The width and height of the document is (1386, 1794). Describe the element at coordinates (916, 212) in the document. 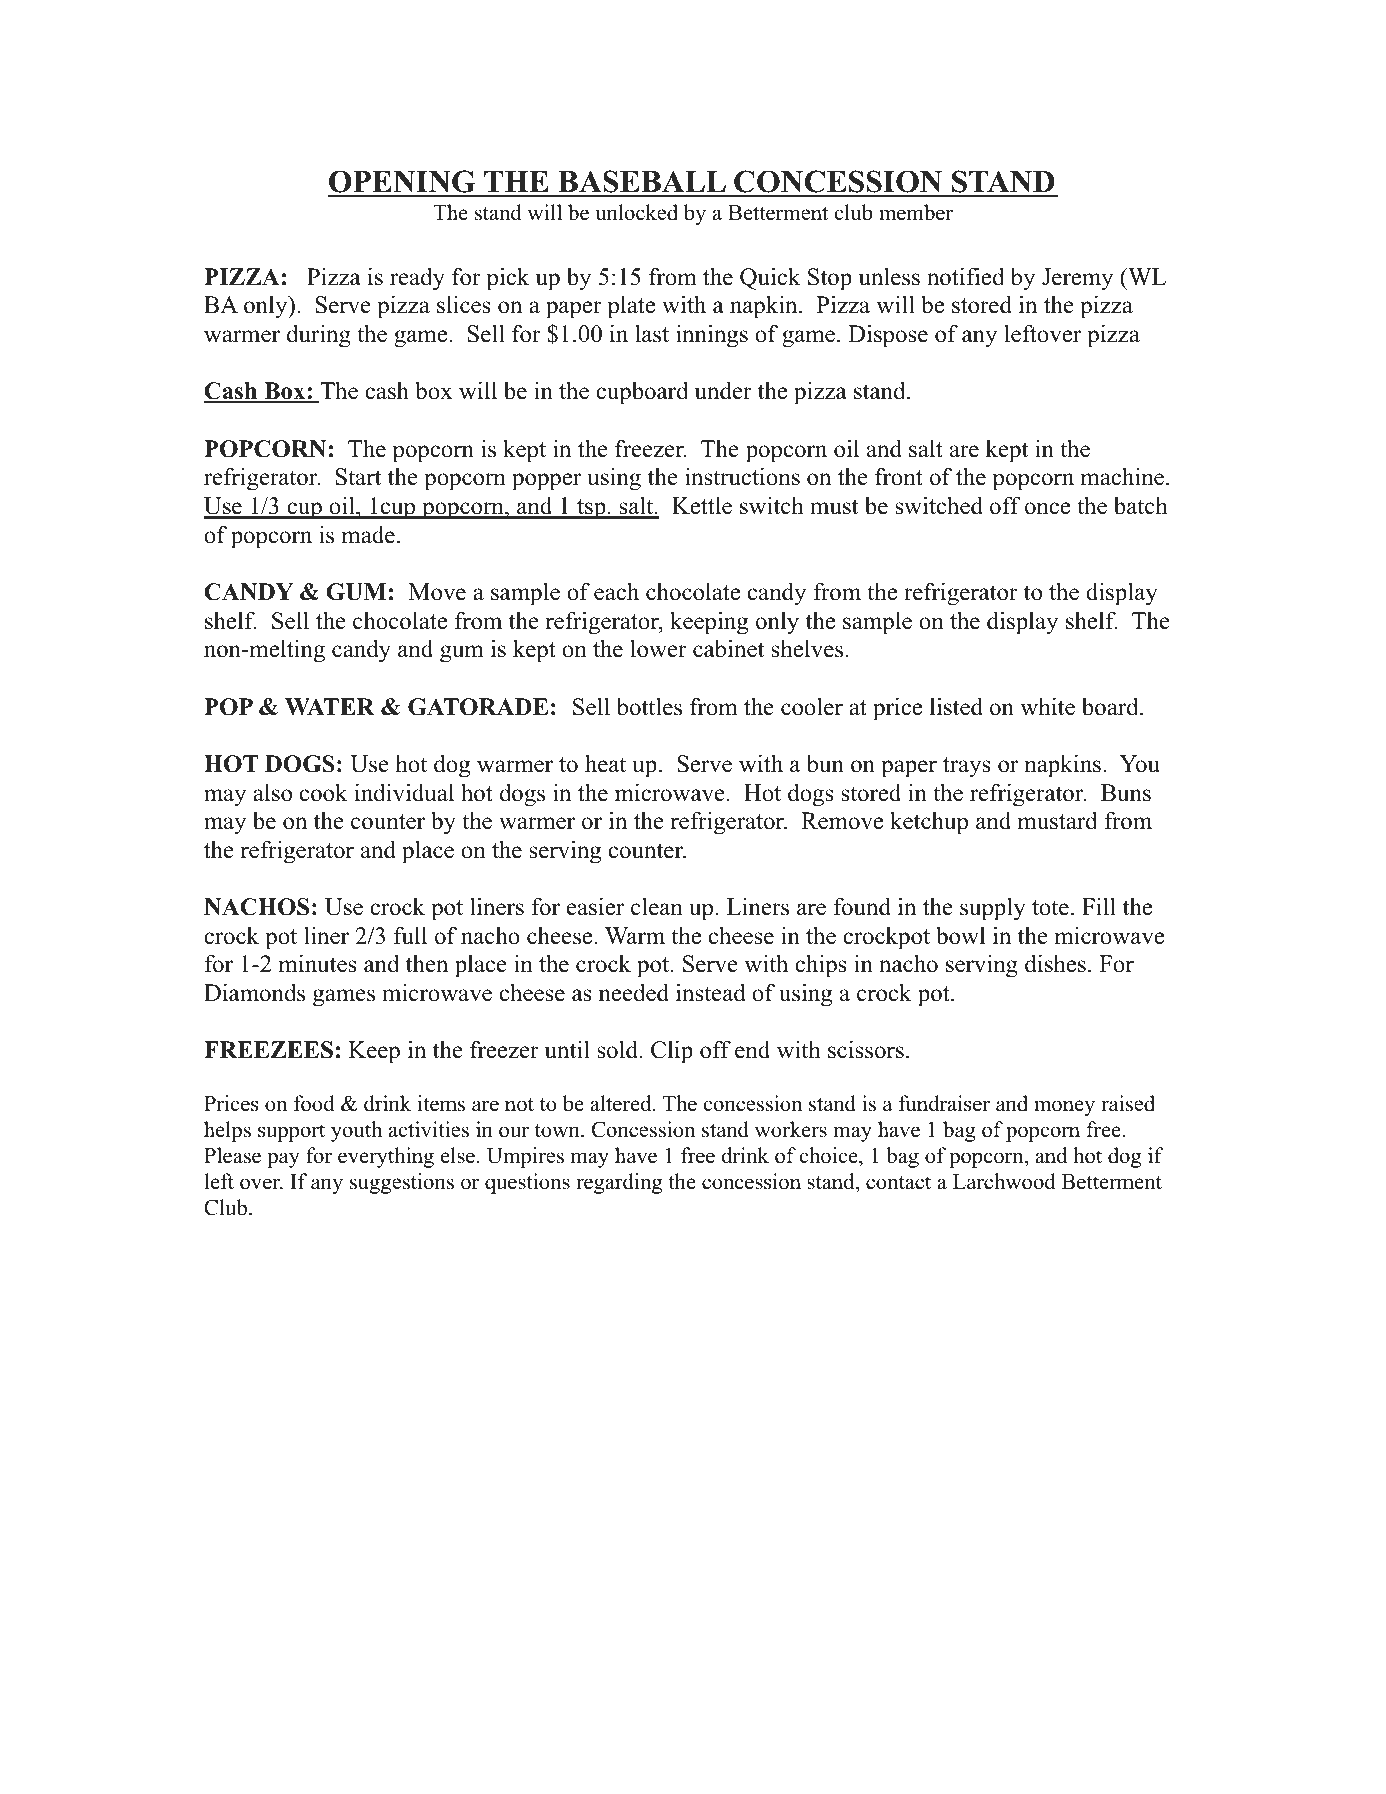

I see `member` at that location.
